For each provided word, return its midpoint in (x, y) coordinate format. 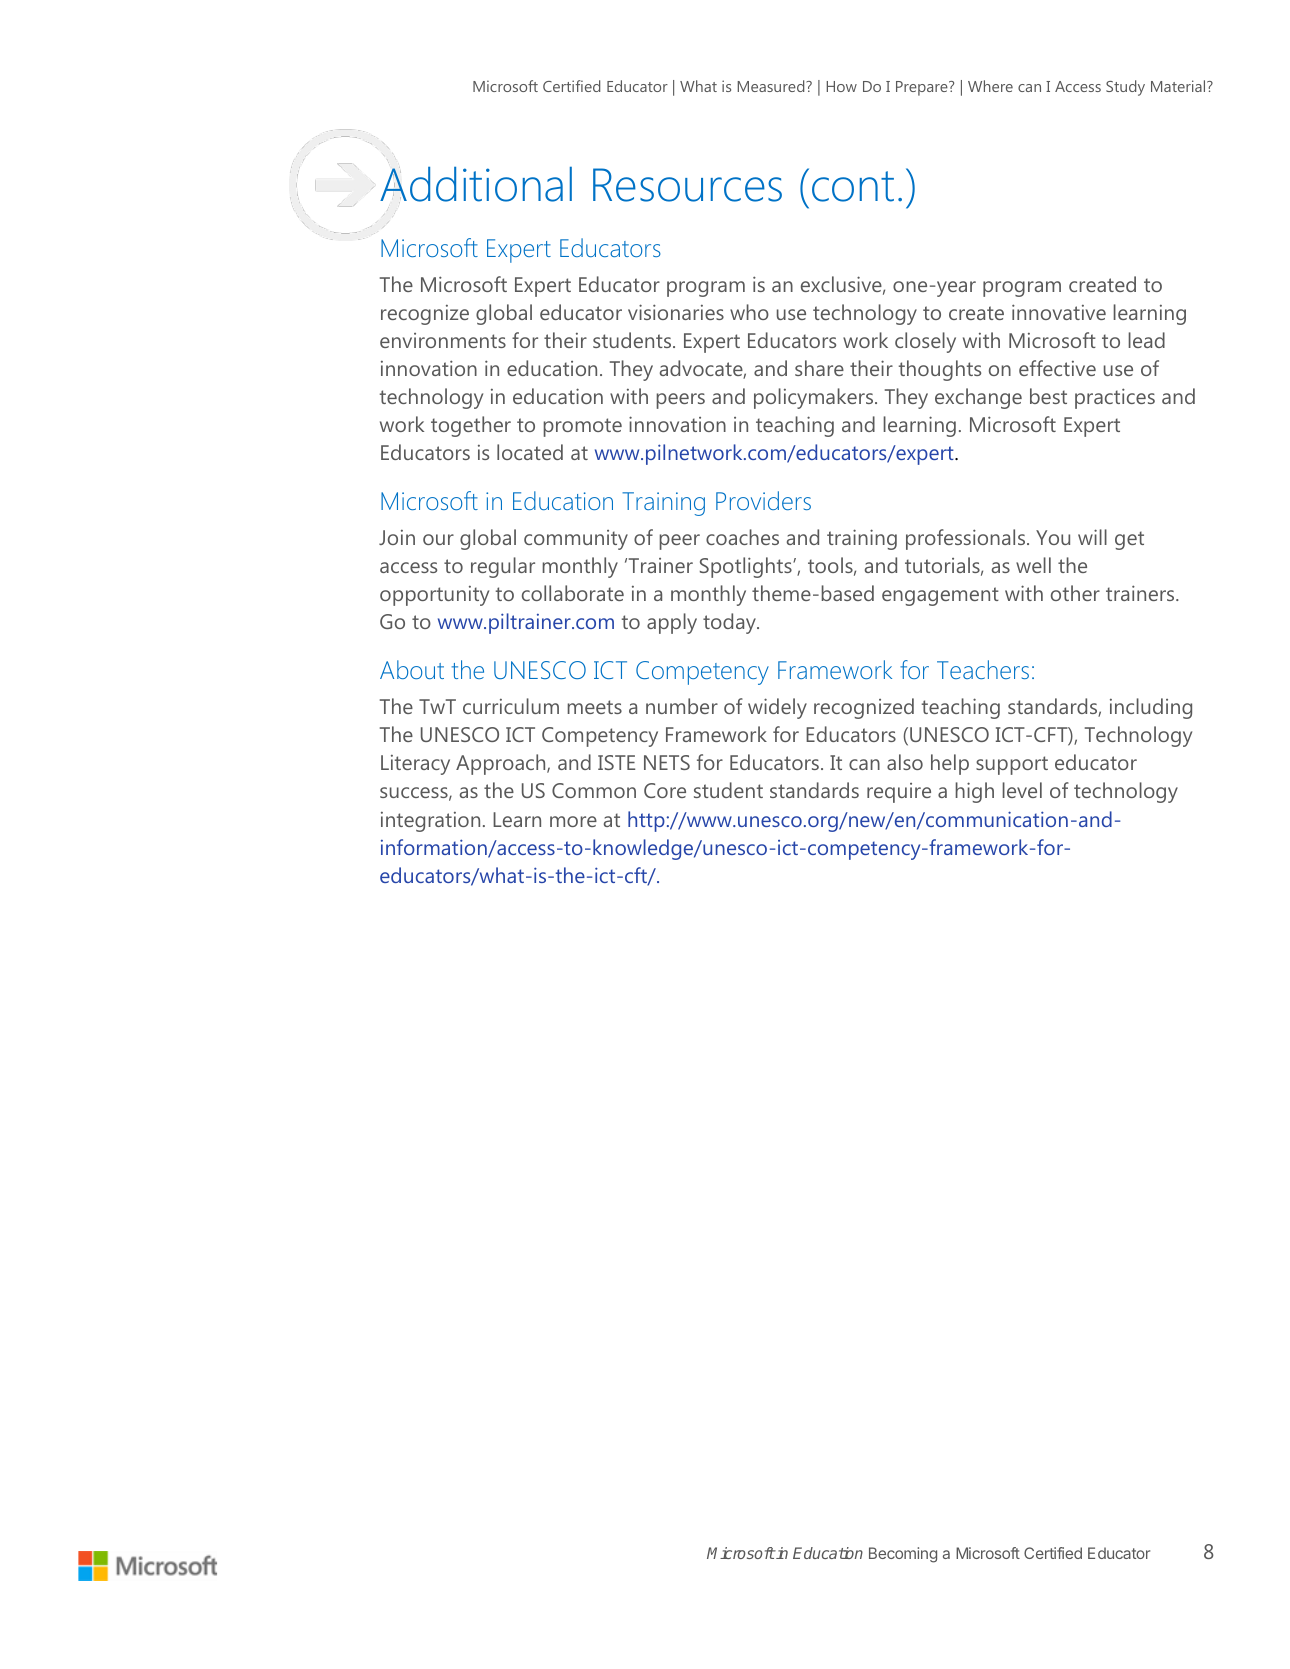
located (530, 452)
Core (665, 790)
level (1022, 790)
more (573, 821)
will (1092, 537)
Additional (476, 185)
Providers (763, 500)
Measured (772, 86)
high (974, 792)
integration (430, 822)
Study (1125, 88)
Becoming (903, 1555)
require (899, 793)
